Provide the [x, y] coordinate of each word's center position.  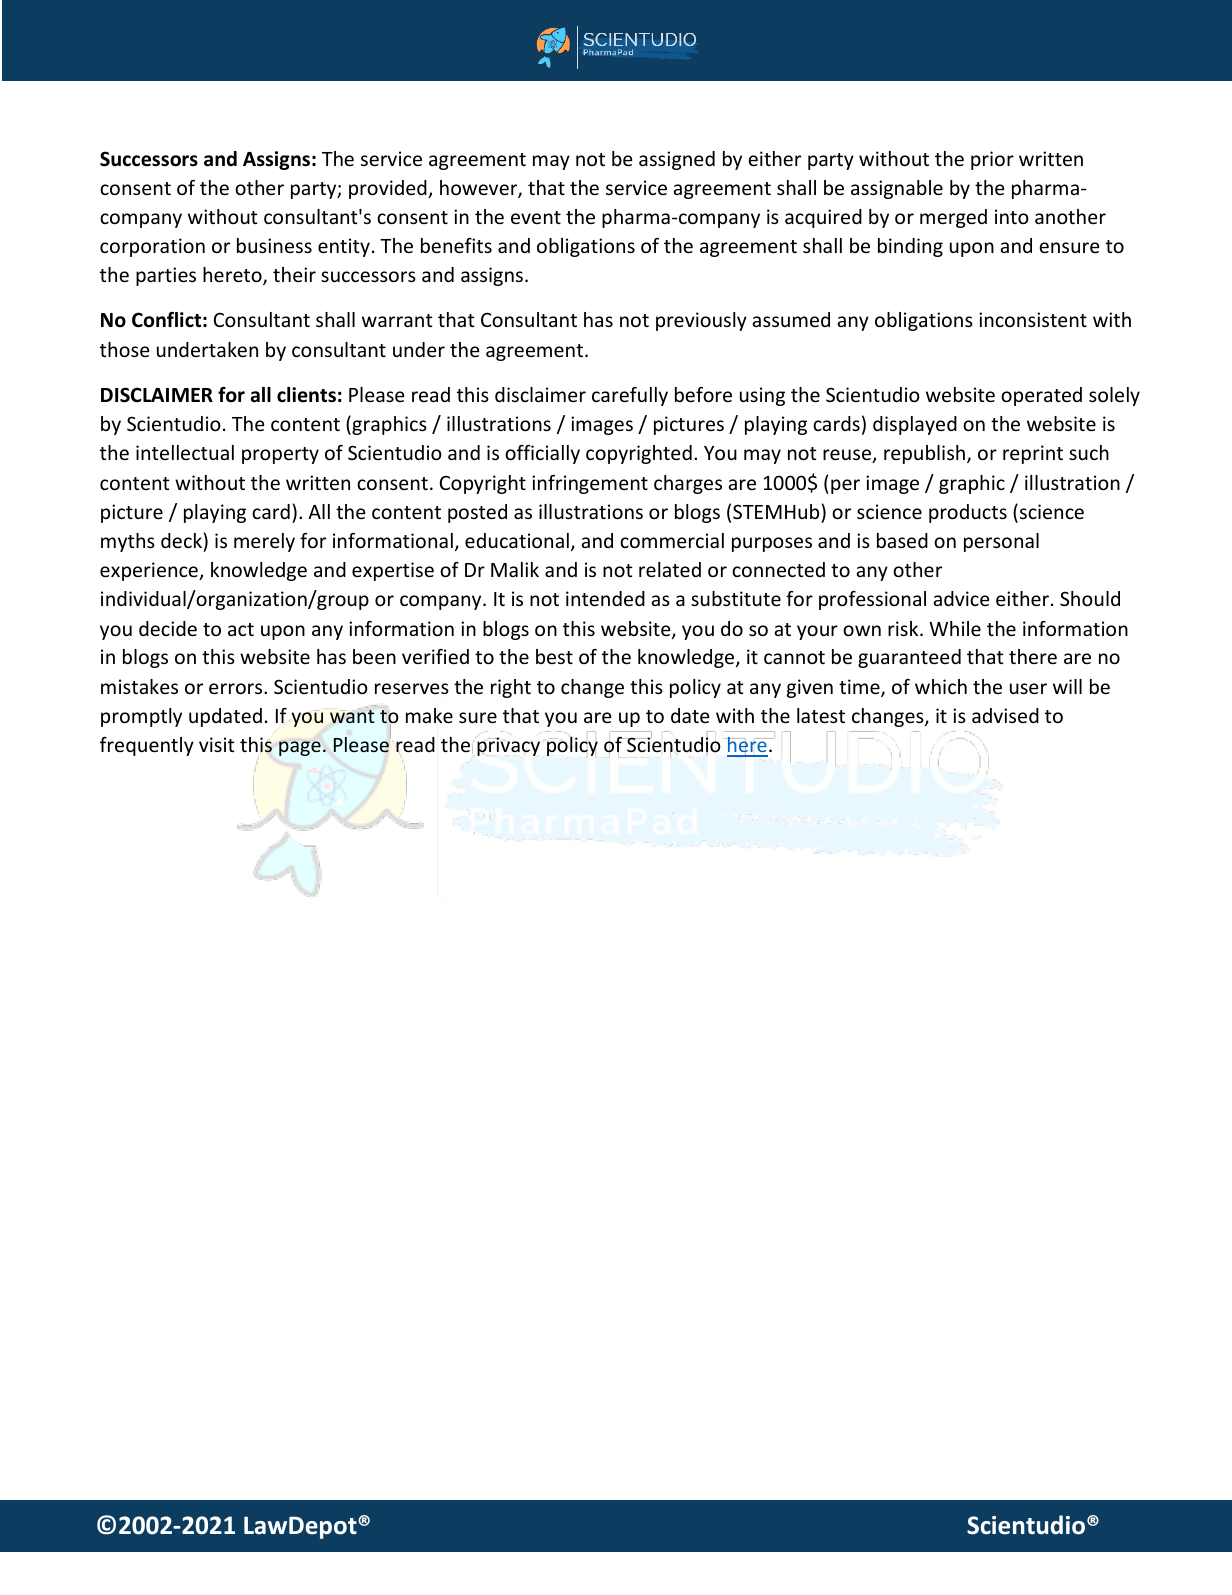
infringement [590, 484]
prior [992, 160]
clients [306, 395]
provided [389, 189]
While [955, 628]
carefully [630, 396]
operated [1041, 396]
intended [605, 598]
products [968, 513]
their [294, 274]
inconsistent [1033, 319]
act [241, 629]
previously [701, 321]
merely [264, 542]
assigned [677, 160]
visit [217, 744]
